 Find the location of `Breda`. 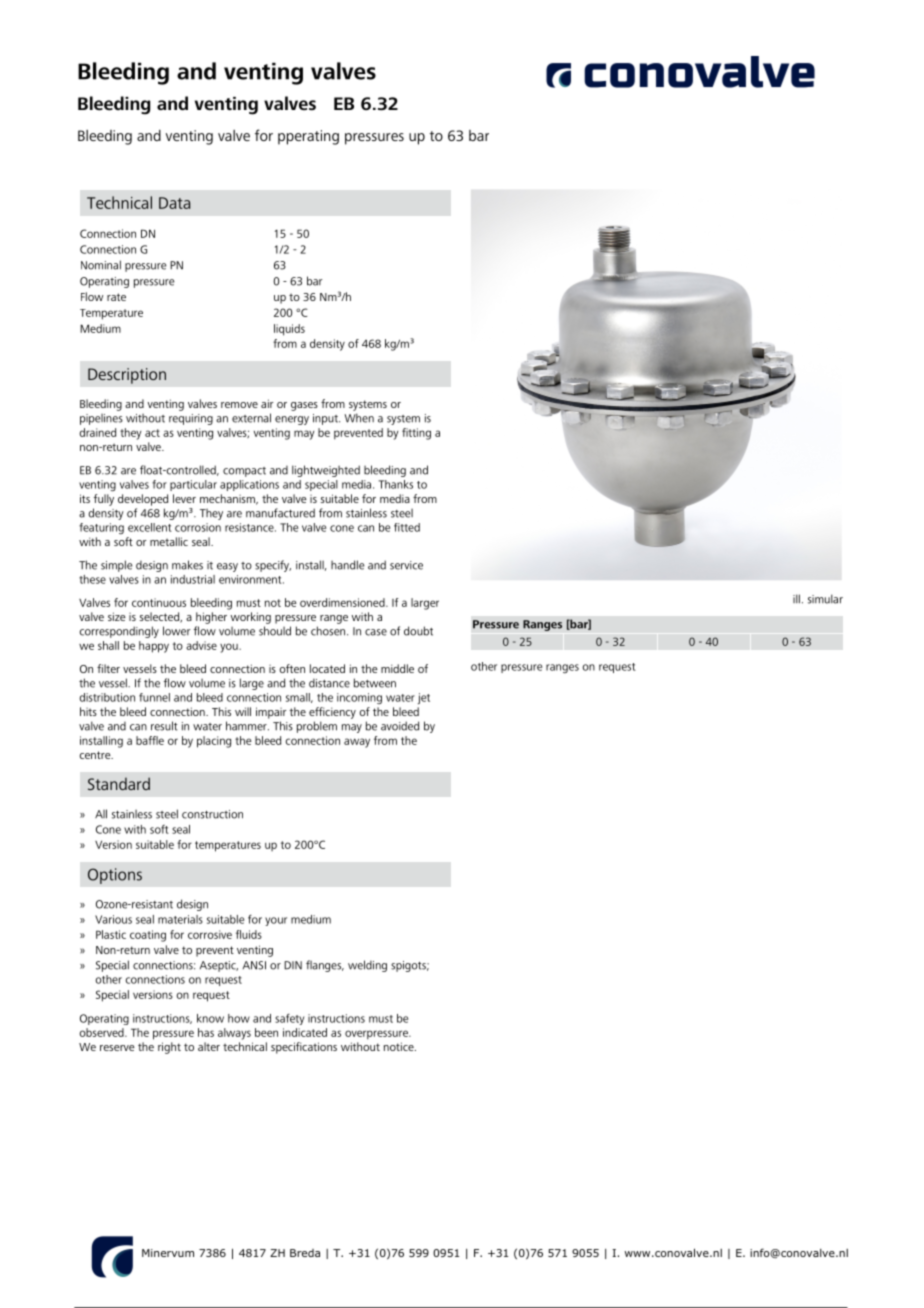

Breda is located at coordinates (305, 1253).
